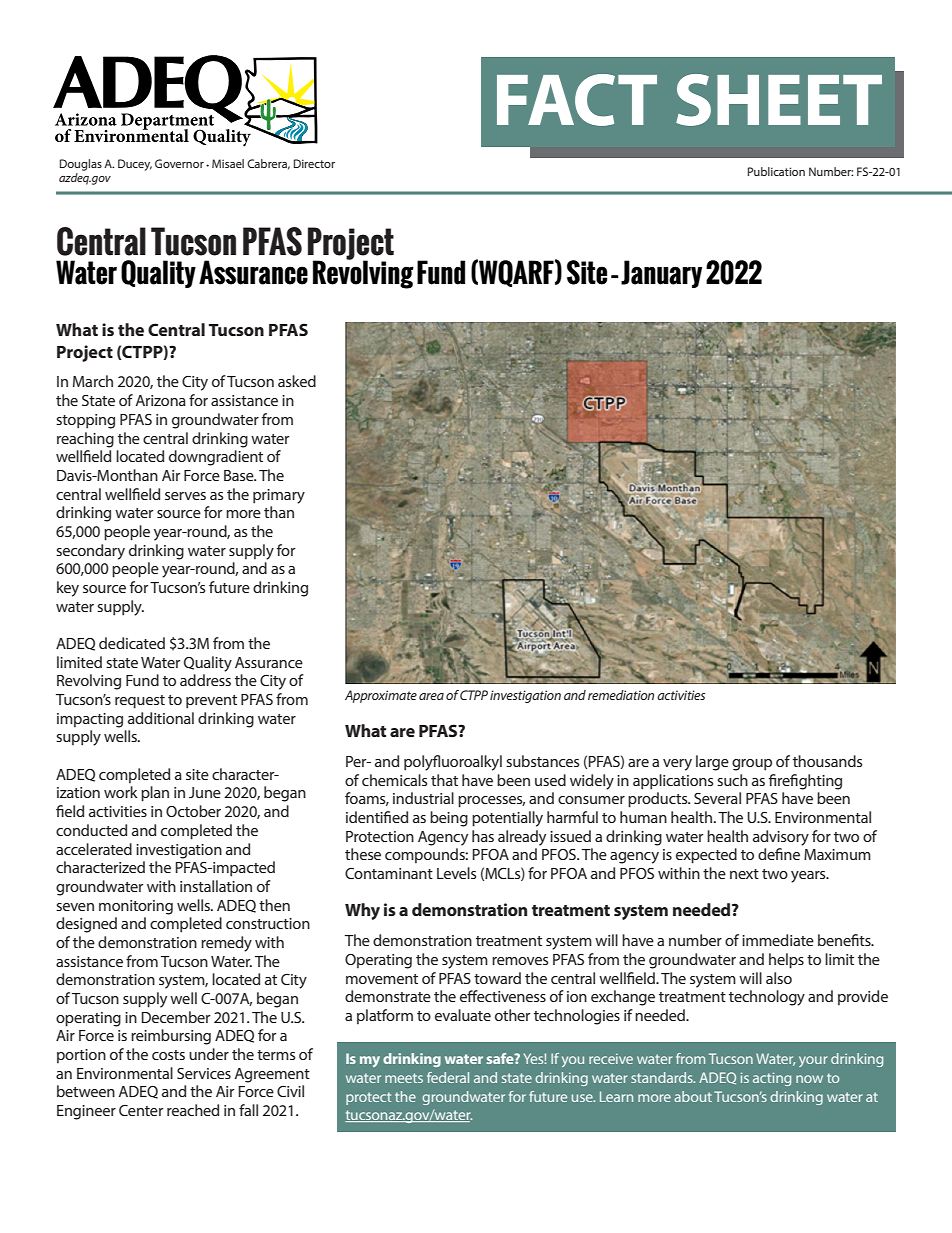 Image resolution: width=952 pixels, height=1233 pixels. Describe the element at coordinates (448, 1077) in the image. I see `federal` at that location.
